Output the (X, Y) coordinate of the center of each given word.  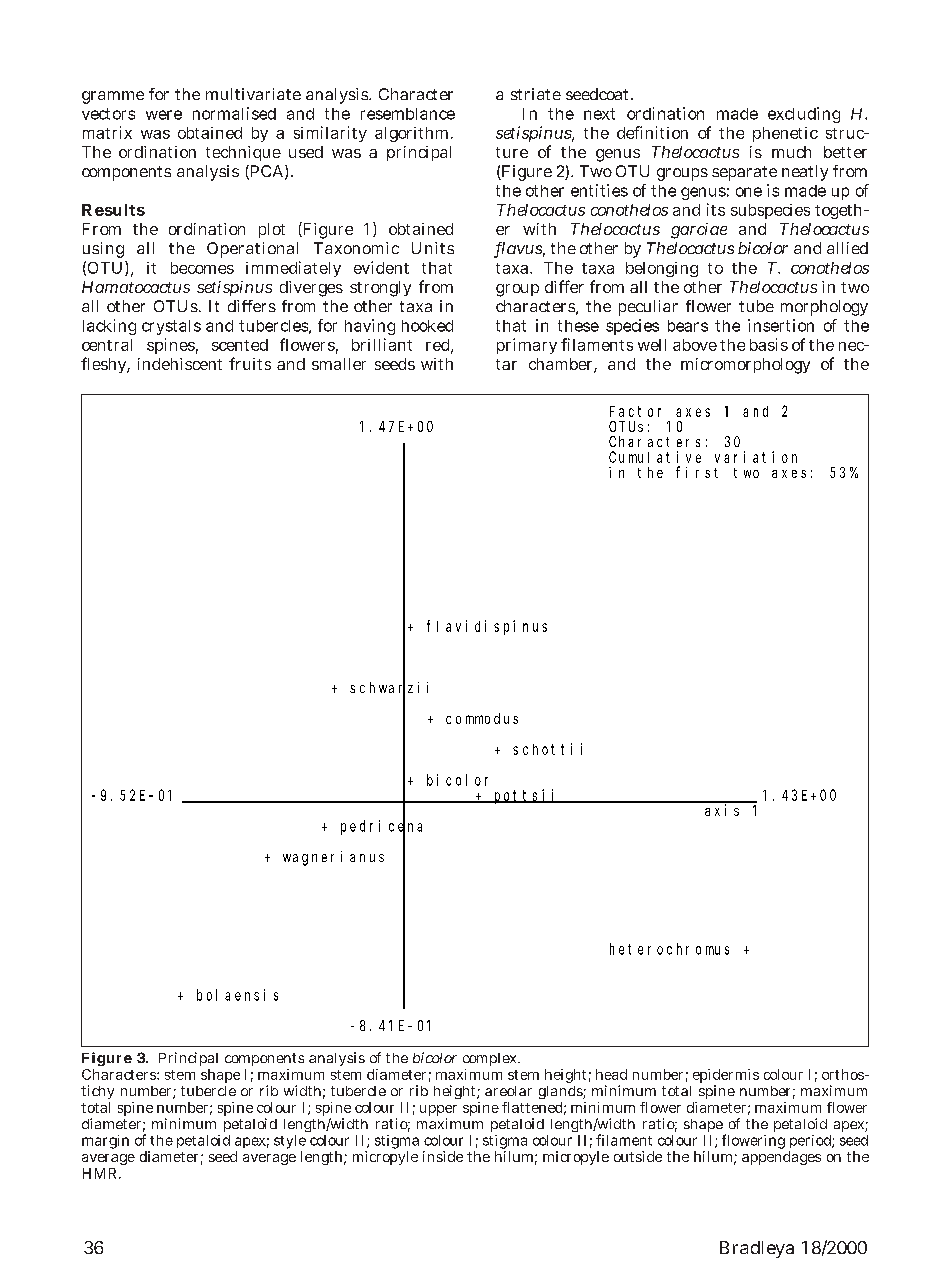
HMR (99, 1173)
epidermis (726, 1077)
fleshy (104, 365)
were (164, 115)
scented (240, 345)
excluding (804, 115)
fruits (250, 363)
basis (769, 344)
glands (561, 1092)
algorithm (411, 134)
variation (756, 457)
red (439, 346)
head (611, 1074)
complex (491, 1059)
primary (527, 346)
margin (105, 1142)
